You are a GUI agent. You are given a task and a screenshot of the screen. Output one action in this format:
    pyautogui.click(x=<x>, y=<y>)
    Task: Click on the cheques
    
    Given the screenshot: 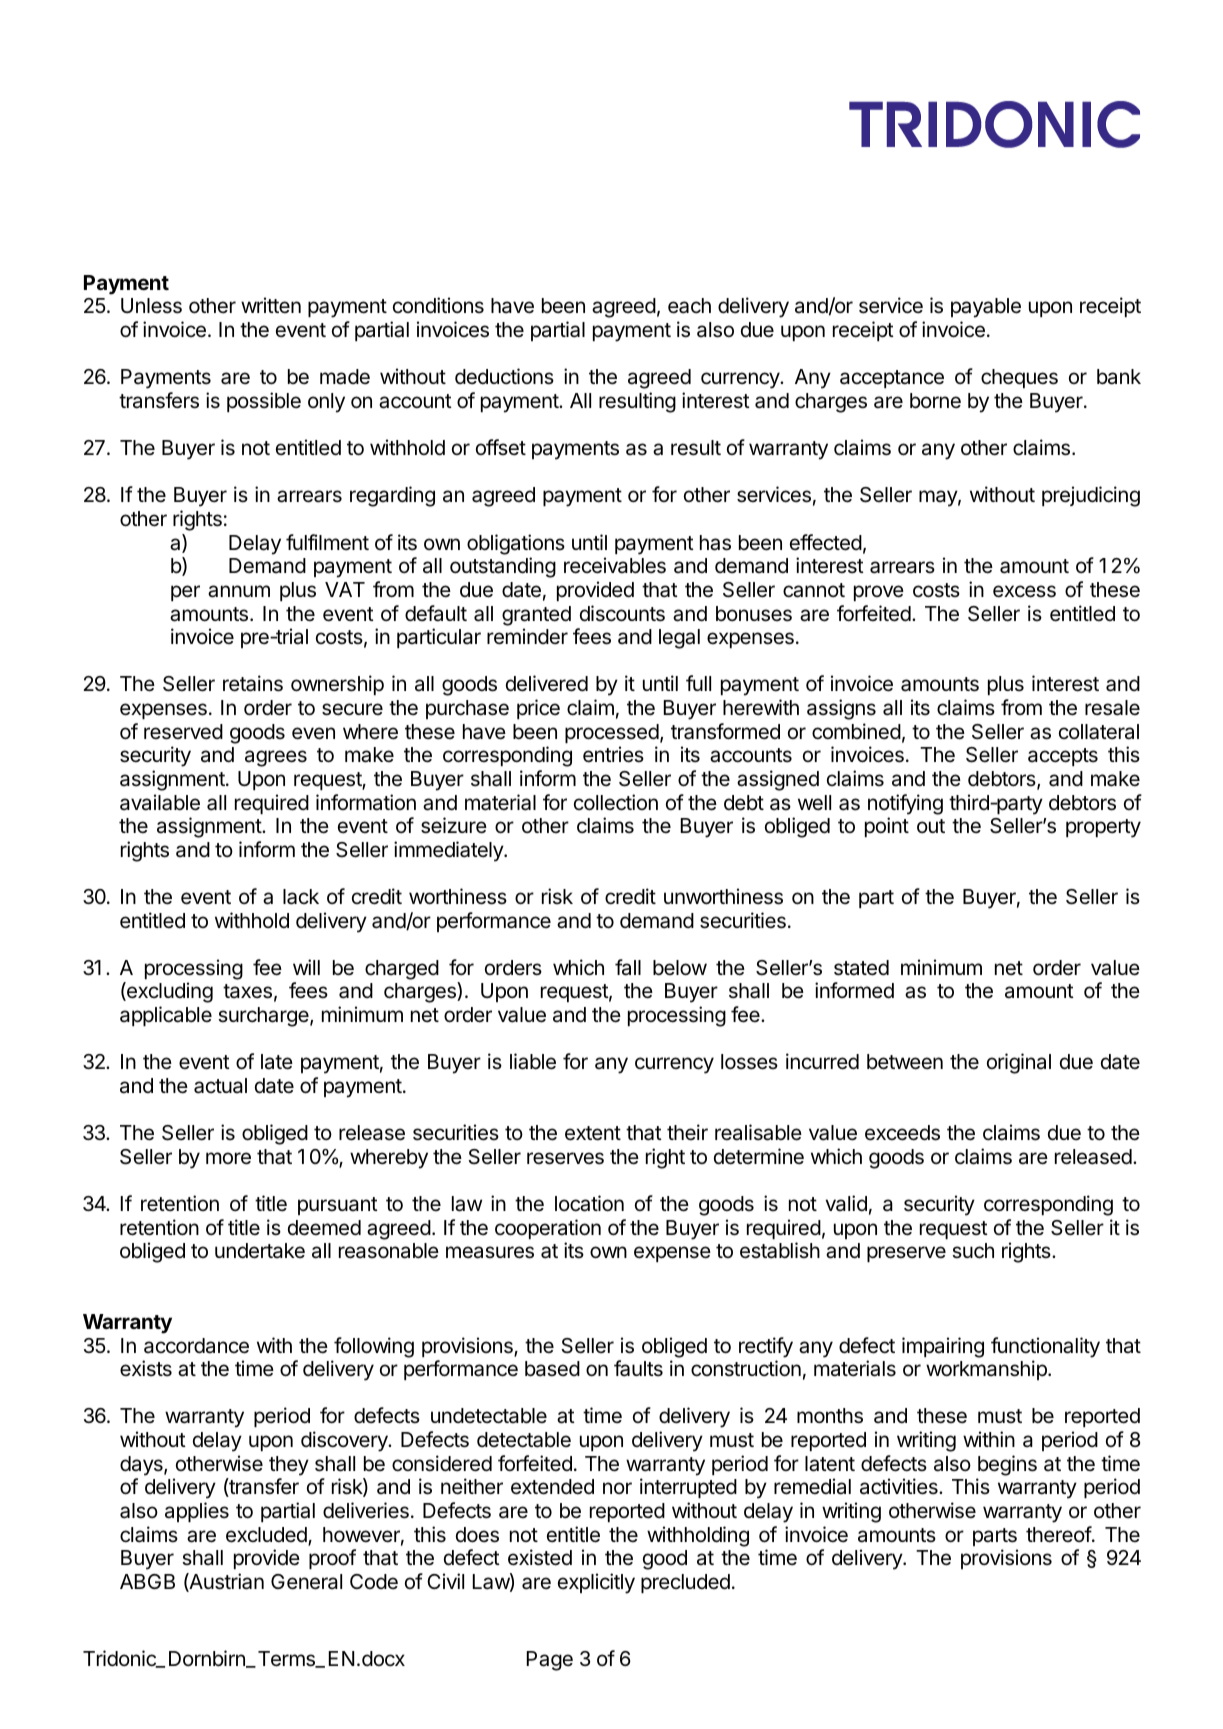 What is the action you would take?
    pyautogui.click(x=1019, y=378)
